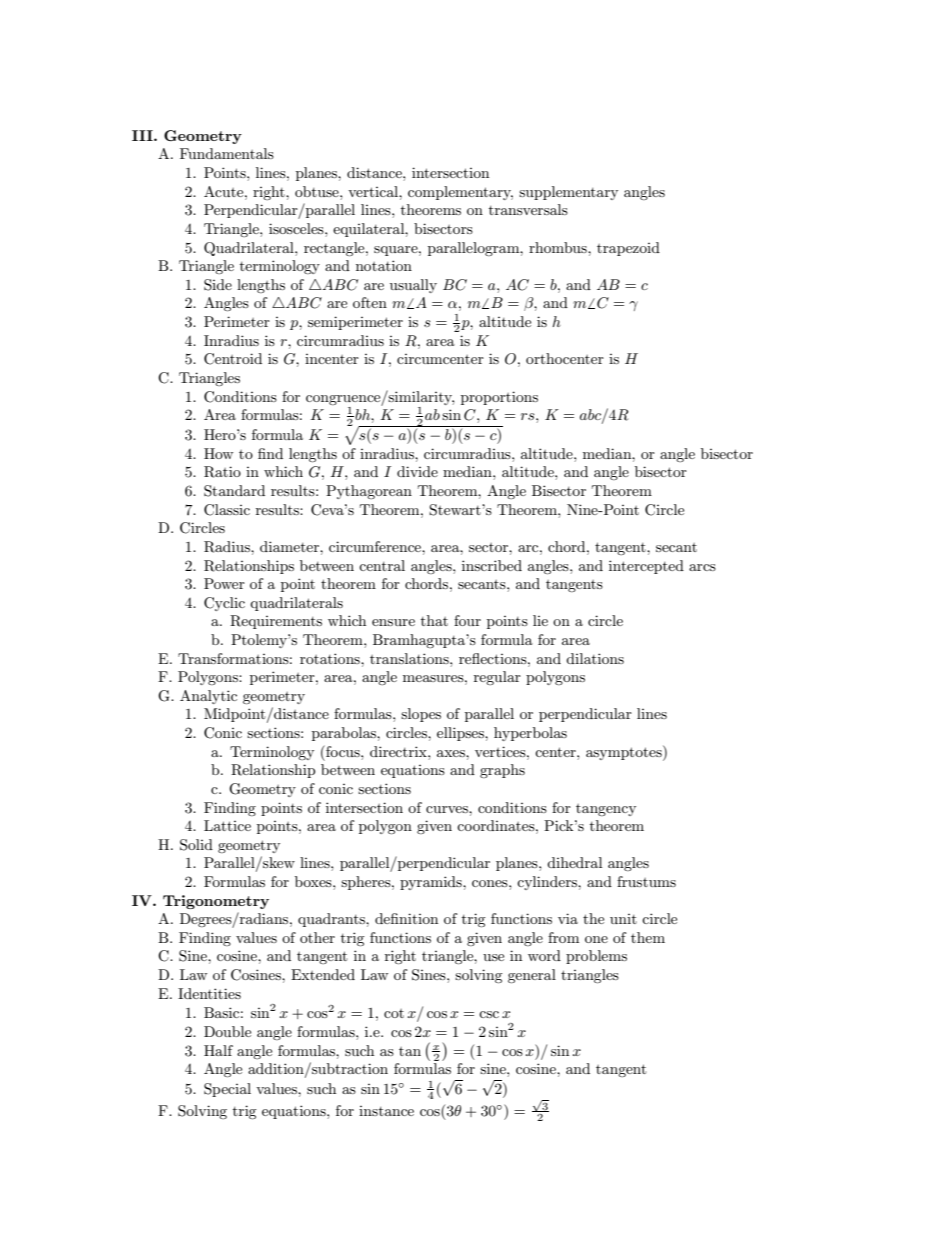 The height and width of the screenshot is (1233, 952). What do you see at coordinates (227, 1090) in the screenshot?
I see `Special` at bounding box center [227, 1090].
